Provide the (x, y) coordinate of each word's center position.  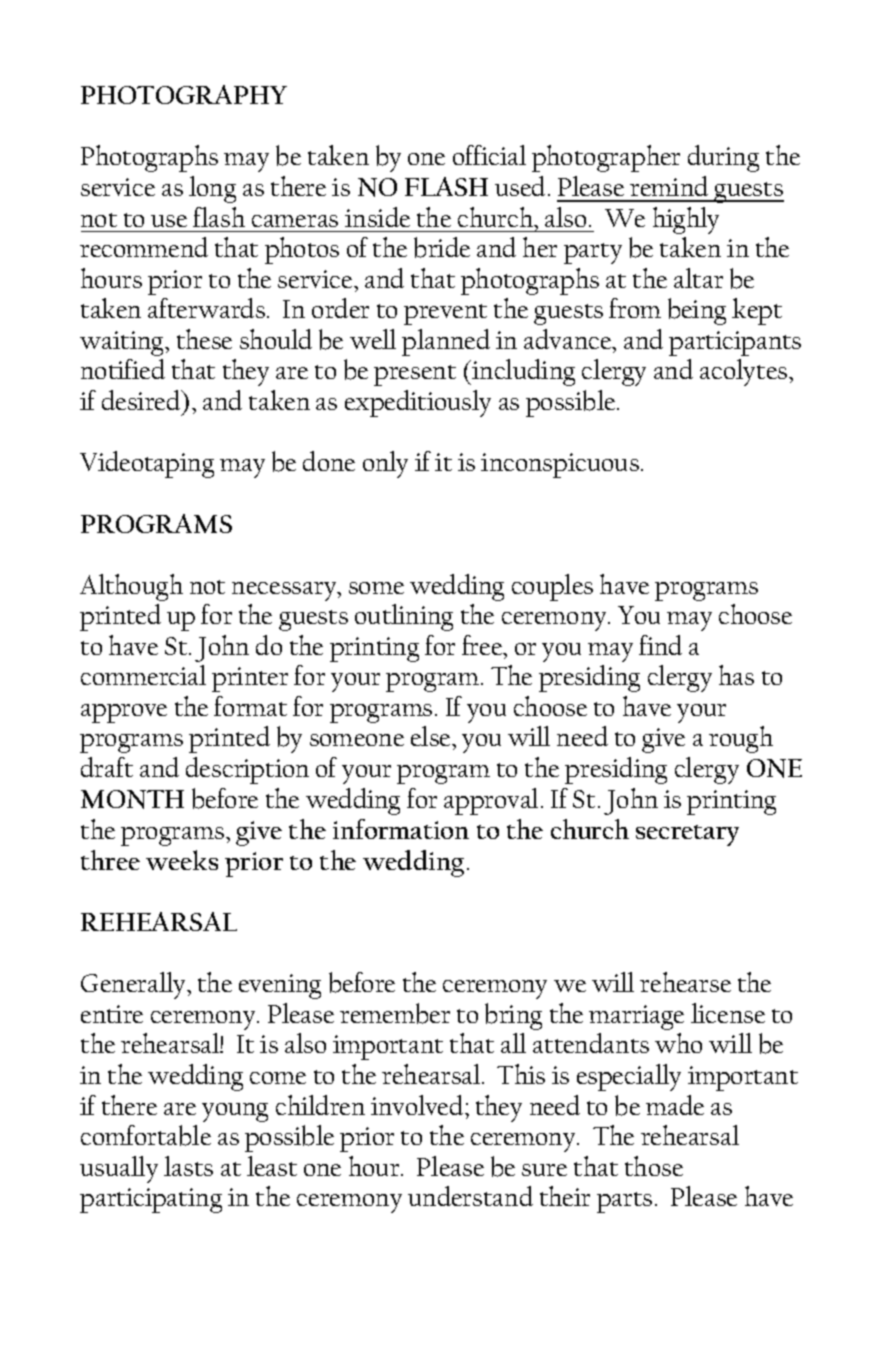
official (489, 155)
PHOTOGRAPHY (184, 94)
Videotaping (147, 464)
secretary (687, 835)
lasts (188, 1166)
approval (491, 801)
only (385, 464)
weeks (182, 860)
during (723, 158)
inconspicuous (560, 465)
